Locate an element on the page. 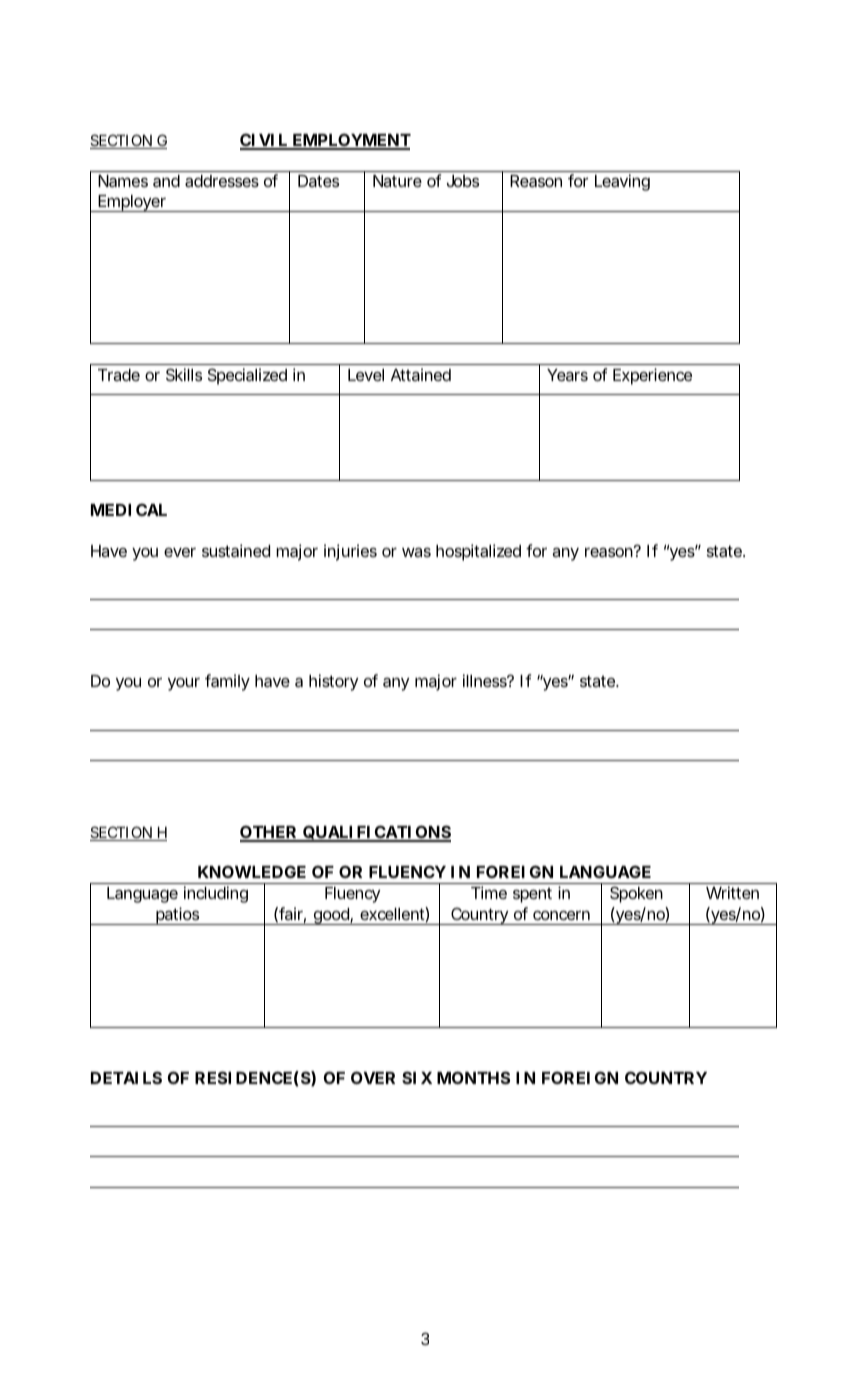 The width and height of the image is (849, 1400). Nature is located at coordinates (397, 181).
